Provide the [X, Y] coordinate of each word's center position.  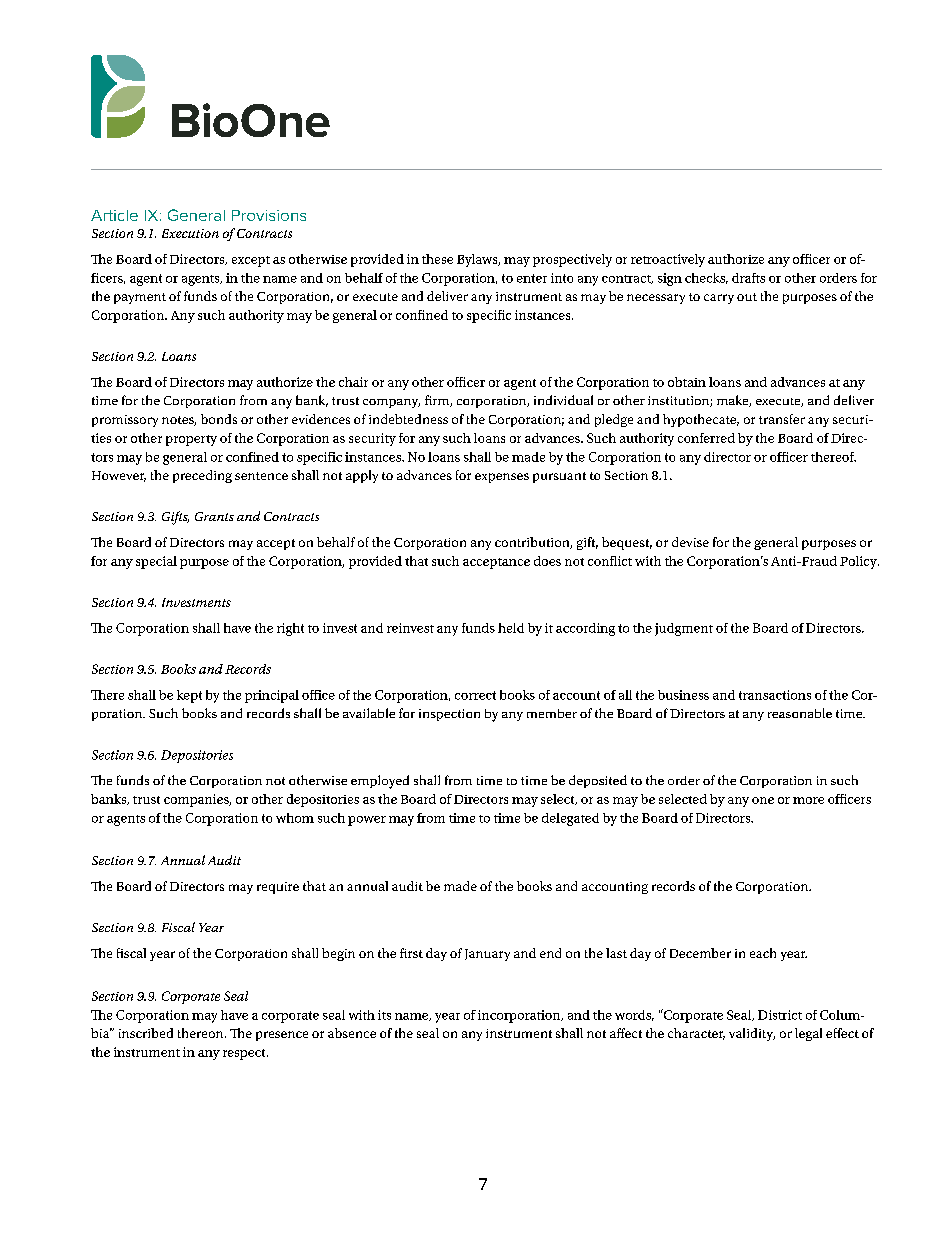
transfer [782, 419]
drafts [748, 278]
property [191, 440]
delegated [570, 819]
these [437, 259]
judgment [684, 629]
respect [245, 1054]
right [290, 629]
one [763, 800]
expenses [502, 478]
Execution [190, 233]
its [384, 1015]
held [511, 628]
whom [295, 818]
